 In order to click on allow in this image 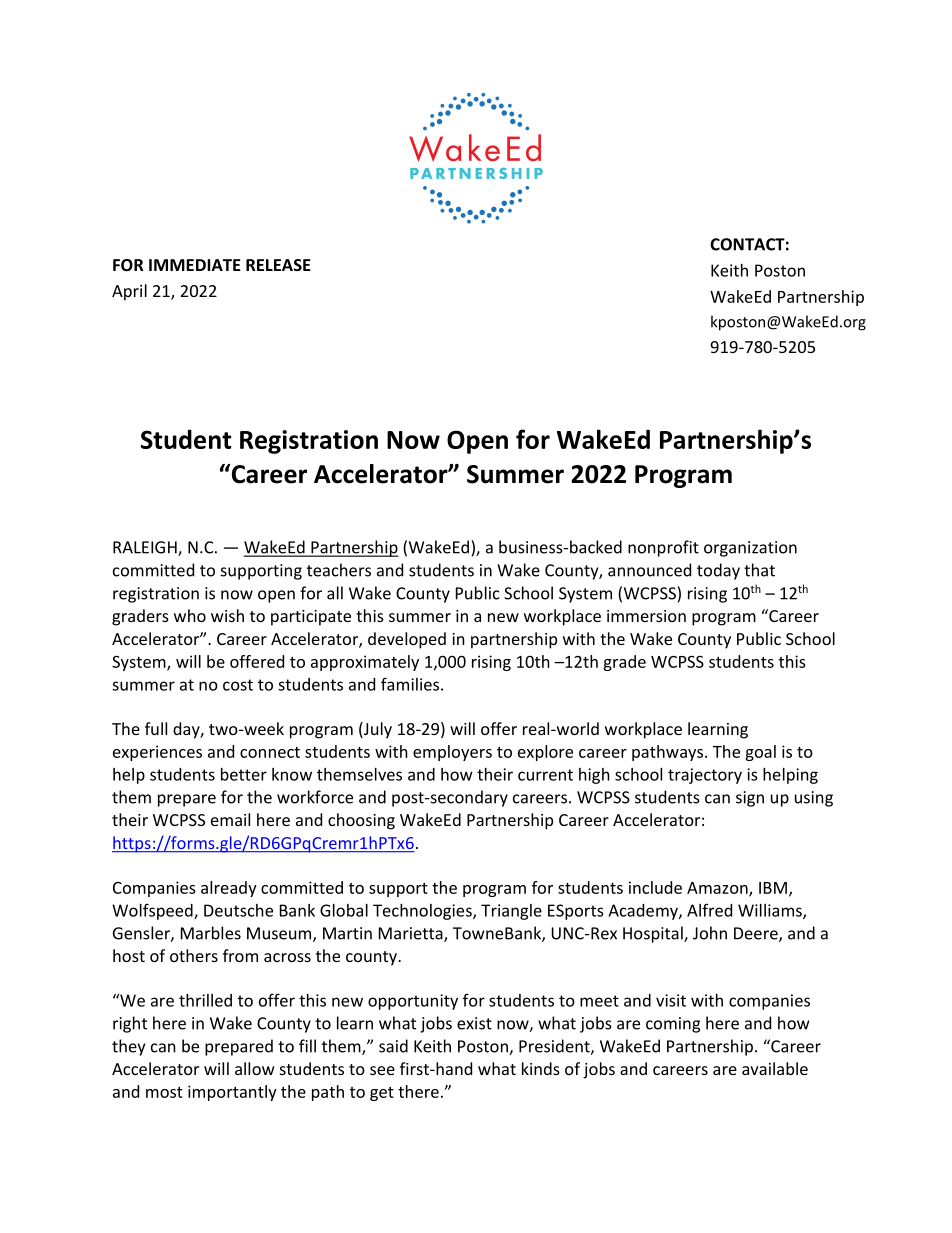, I will do `click(255, 1068)`.
